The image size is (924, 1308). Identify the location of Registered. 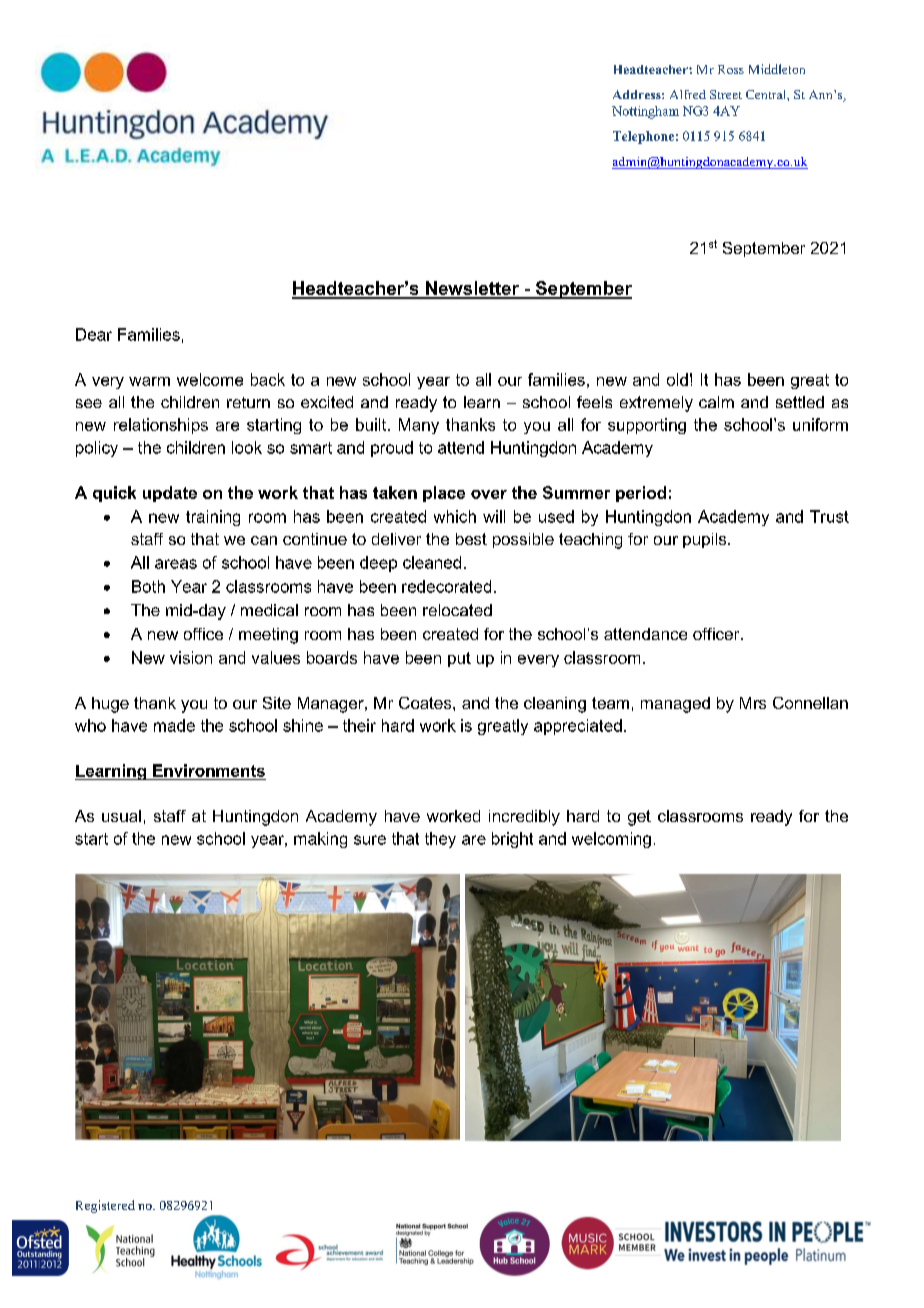
(105, 1206).
